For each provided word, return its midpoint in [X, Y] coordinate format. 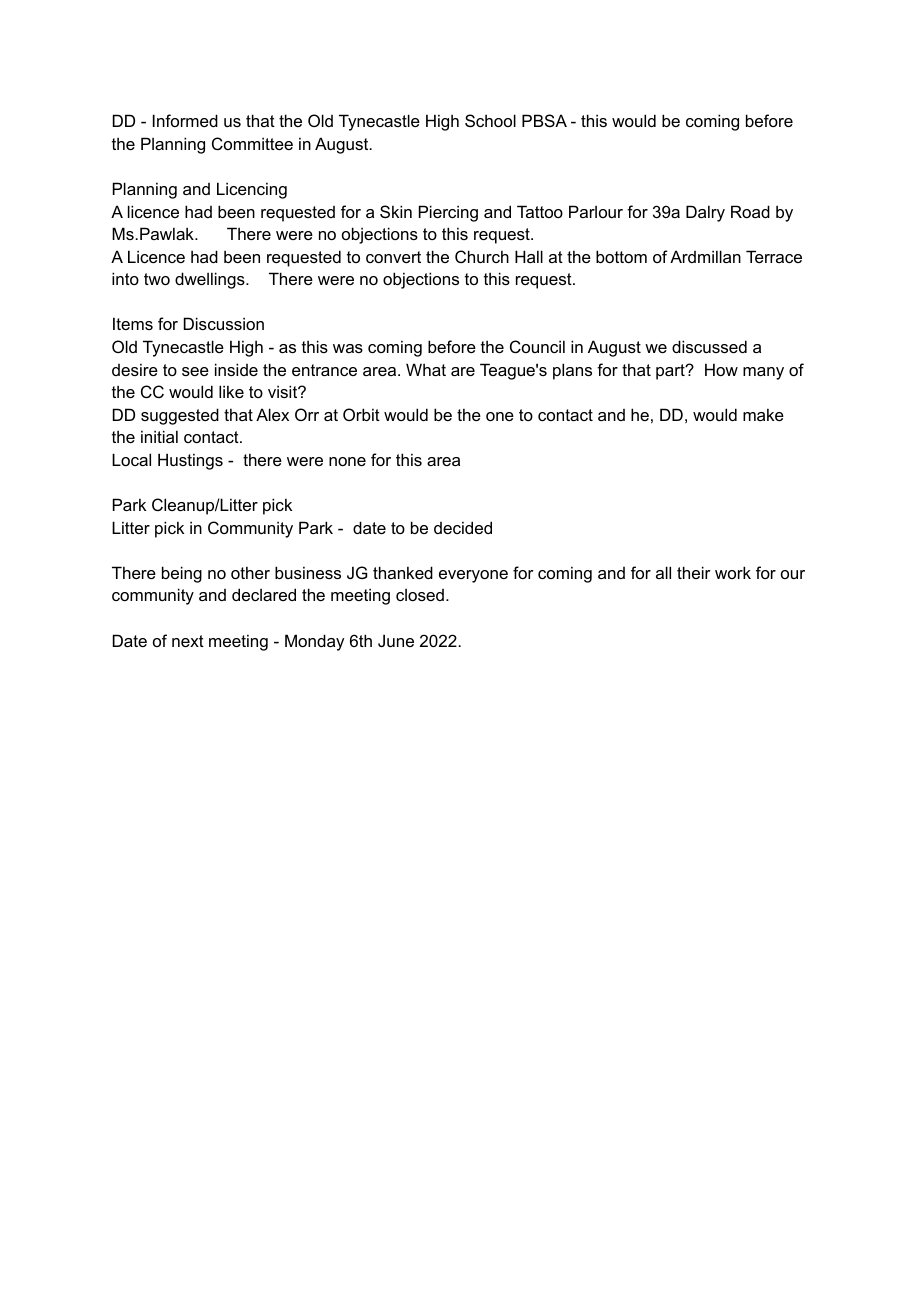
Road [750, 211]
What [426, 369]
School [490, 120]
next [188, 641]
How [721, 369]
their [694, 572]
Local [131, 459]
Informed [185, 120]
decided [463, 527]
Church [482, 256]
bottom [621, 256]
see [195, 371]
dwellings [211, 280]
